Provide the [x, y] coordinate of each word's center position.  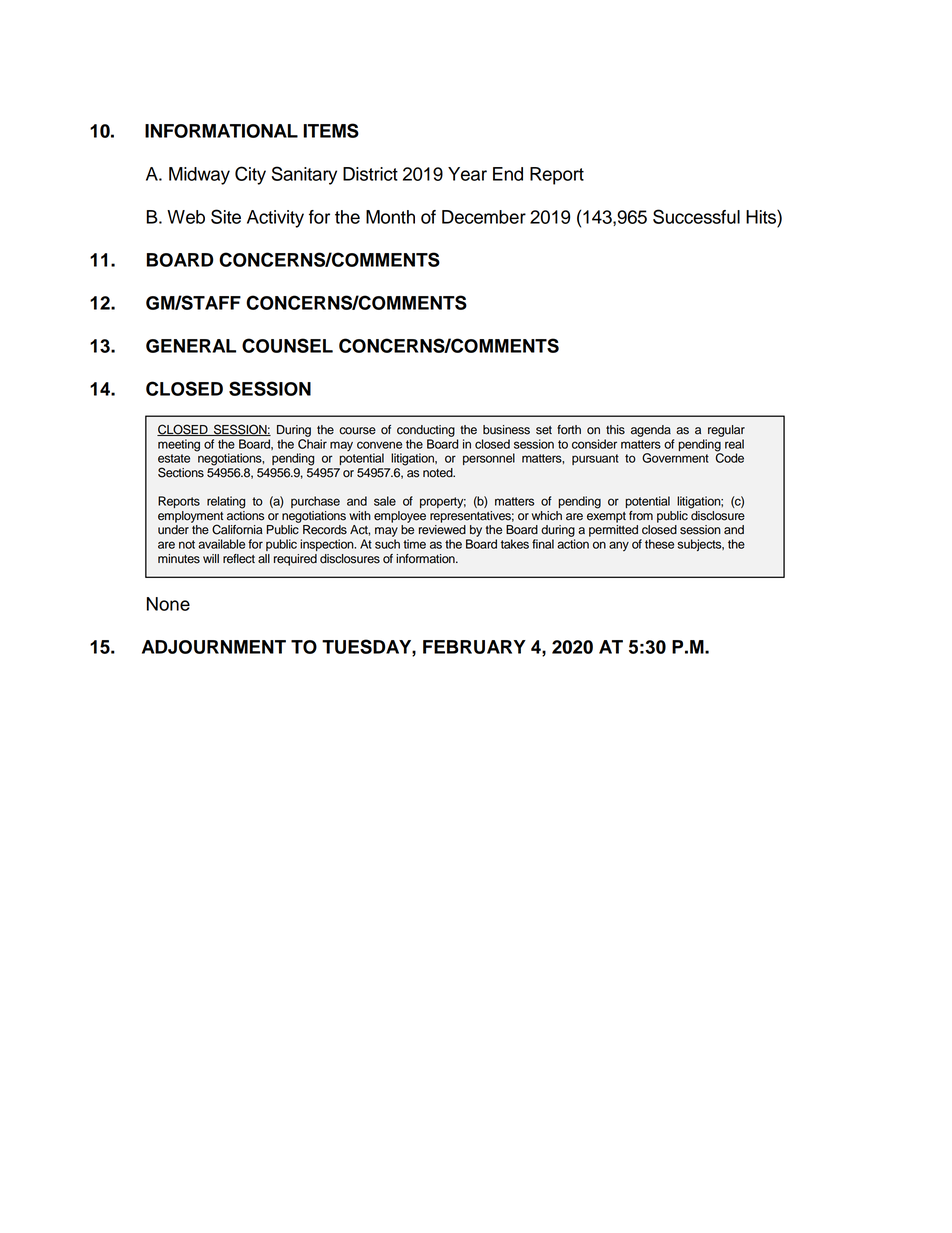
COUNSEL [287, 345]
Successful [696, 216]
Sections [181, 472]
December [484, 217]
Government [675, 458]
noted [439, 473]
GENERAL [191, 346]
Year [467, 174]
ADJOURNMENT [214, 647]
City [250, 175]
